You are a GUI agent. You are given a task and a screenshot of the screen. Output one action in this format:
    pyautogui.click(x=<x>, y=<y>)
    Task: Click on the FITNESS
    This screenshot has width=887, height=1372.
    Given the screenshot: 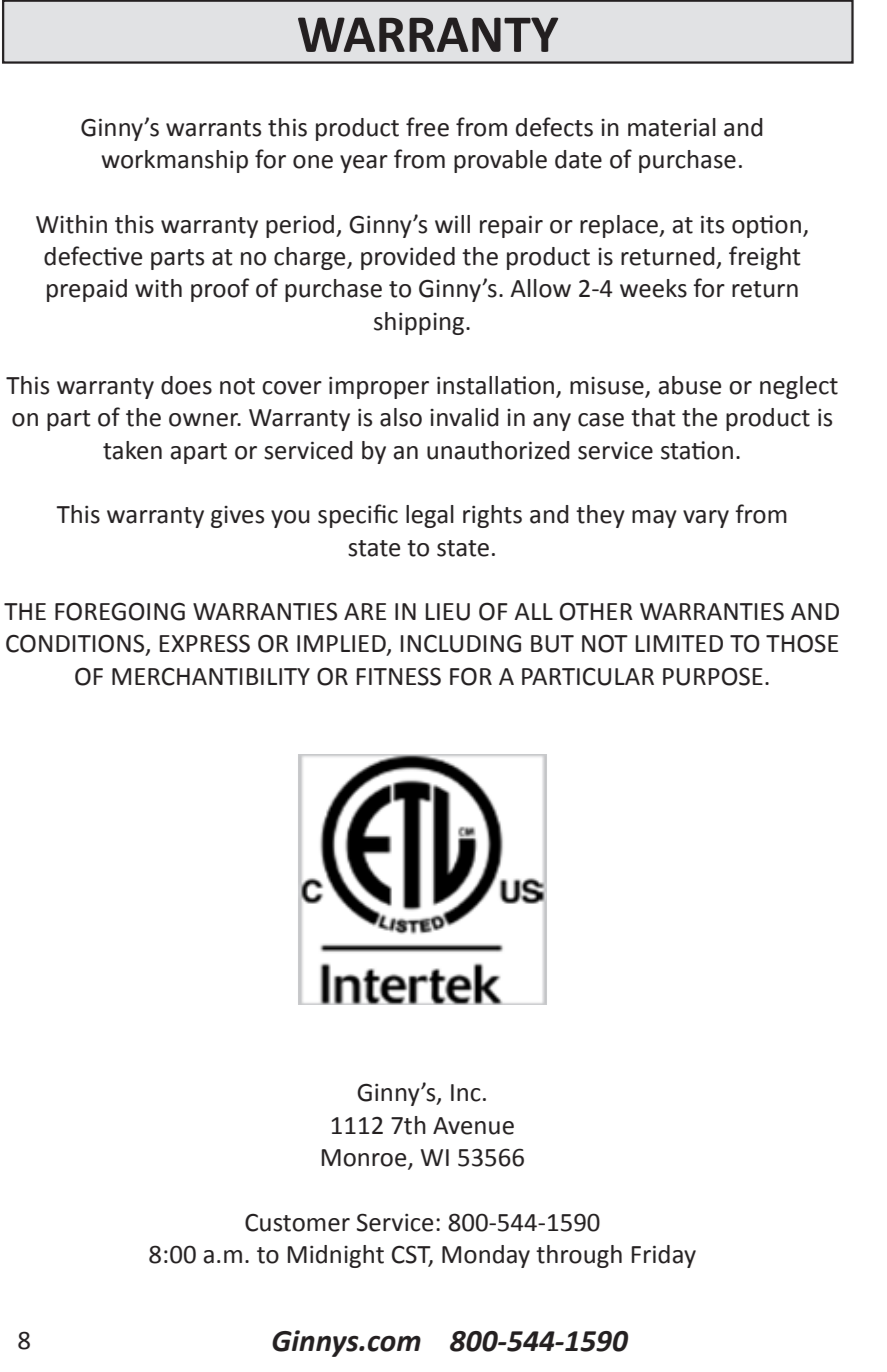 What is the action you would take?
    pyautogui.click(x=399, y=676)
